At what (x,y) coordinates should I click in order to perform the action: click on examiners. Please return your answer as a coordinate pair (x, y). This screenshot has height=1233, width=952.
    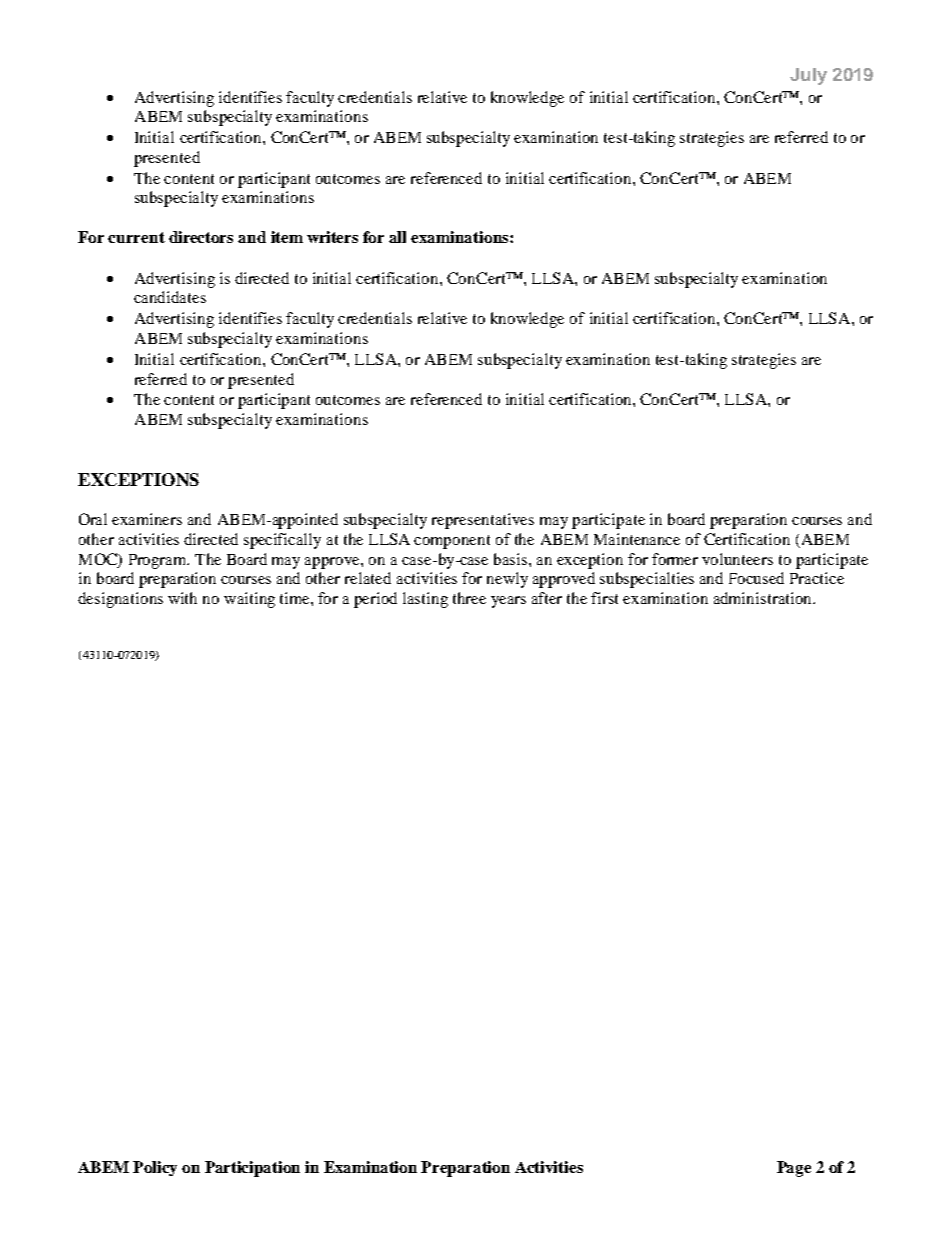
    Looking at the image, I should click on (147, 519).
